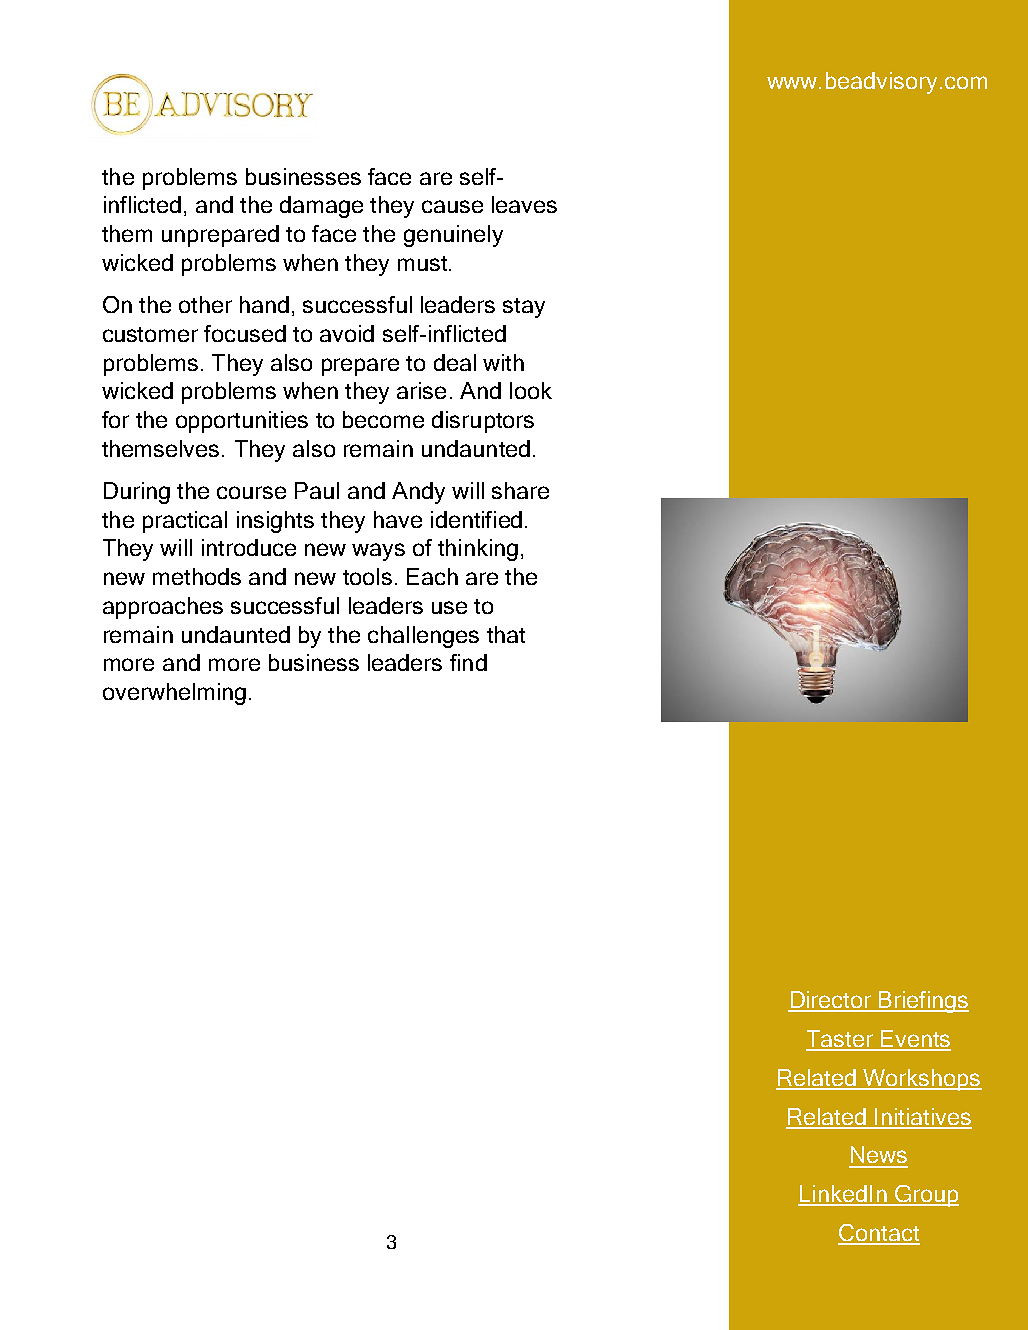  What do you see at coordinates (249, 547) in the screenshot?
I see `introduce` at bounding box center [249, 547].
